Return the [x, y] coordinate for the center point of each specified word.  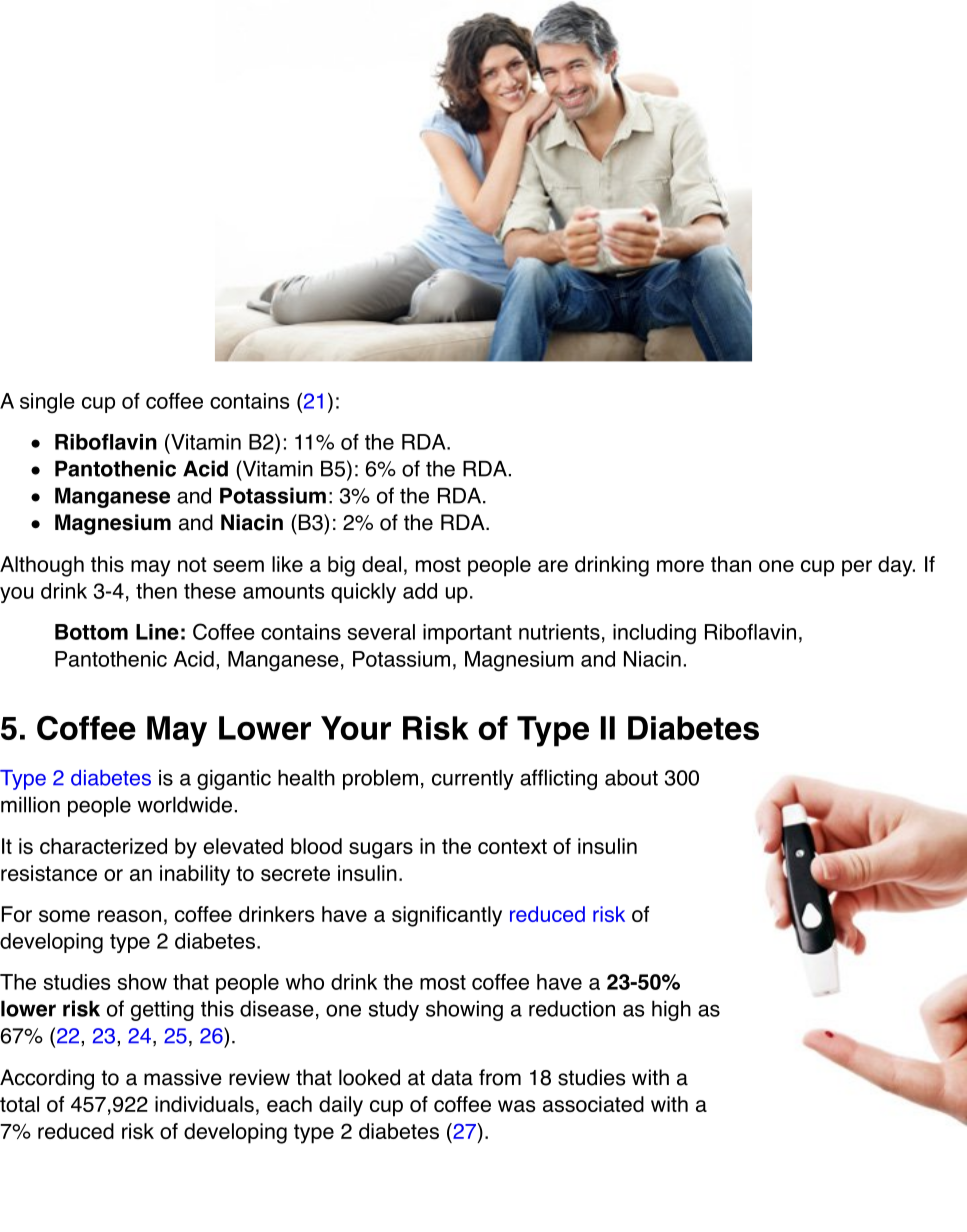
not [192, 564]
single [47, 403]
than [731, 564]
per [857, 568]
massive [183, 1077]
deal [381, 564]
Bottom [91, 632]
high [671, 1010]
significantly [447, 916]
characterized [103, 846]
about [631, 777]
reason [129, 916]
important [467, 634]
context [512, 846]
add [420, 591]
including [654, 634]
